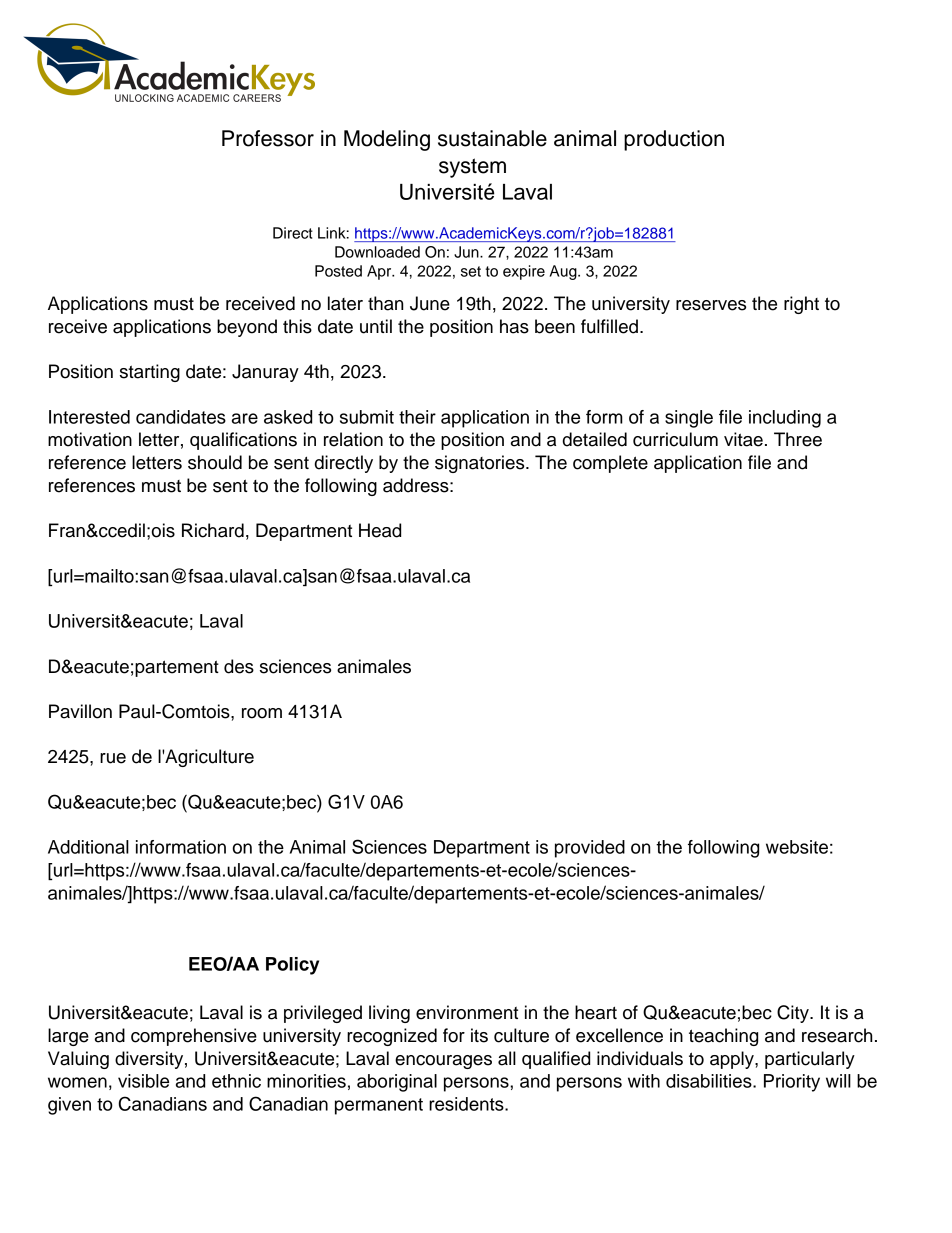 Image resolution: width=952 pixels, height=1233 pixels. Describe the element at coordinates (443, 1062) in the screenshot. I see `encourages` at that location.
